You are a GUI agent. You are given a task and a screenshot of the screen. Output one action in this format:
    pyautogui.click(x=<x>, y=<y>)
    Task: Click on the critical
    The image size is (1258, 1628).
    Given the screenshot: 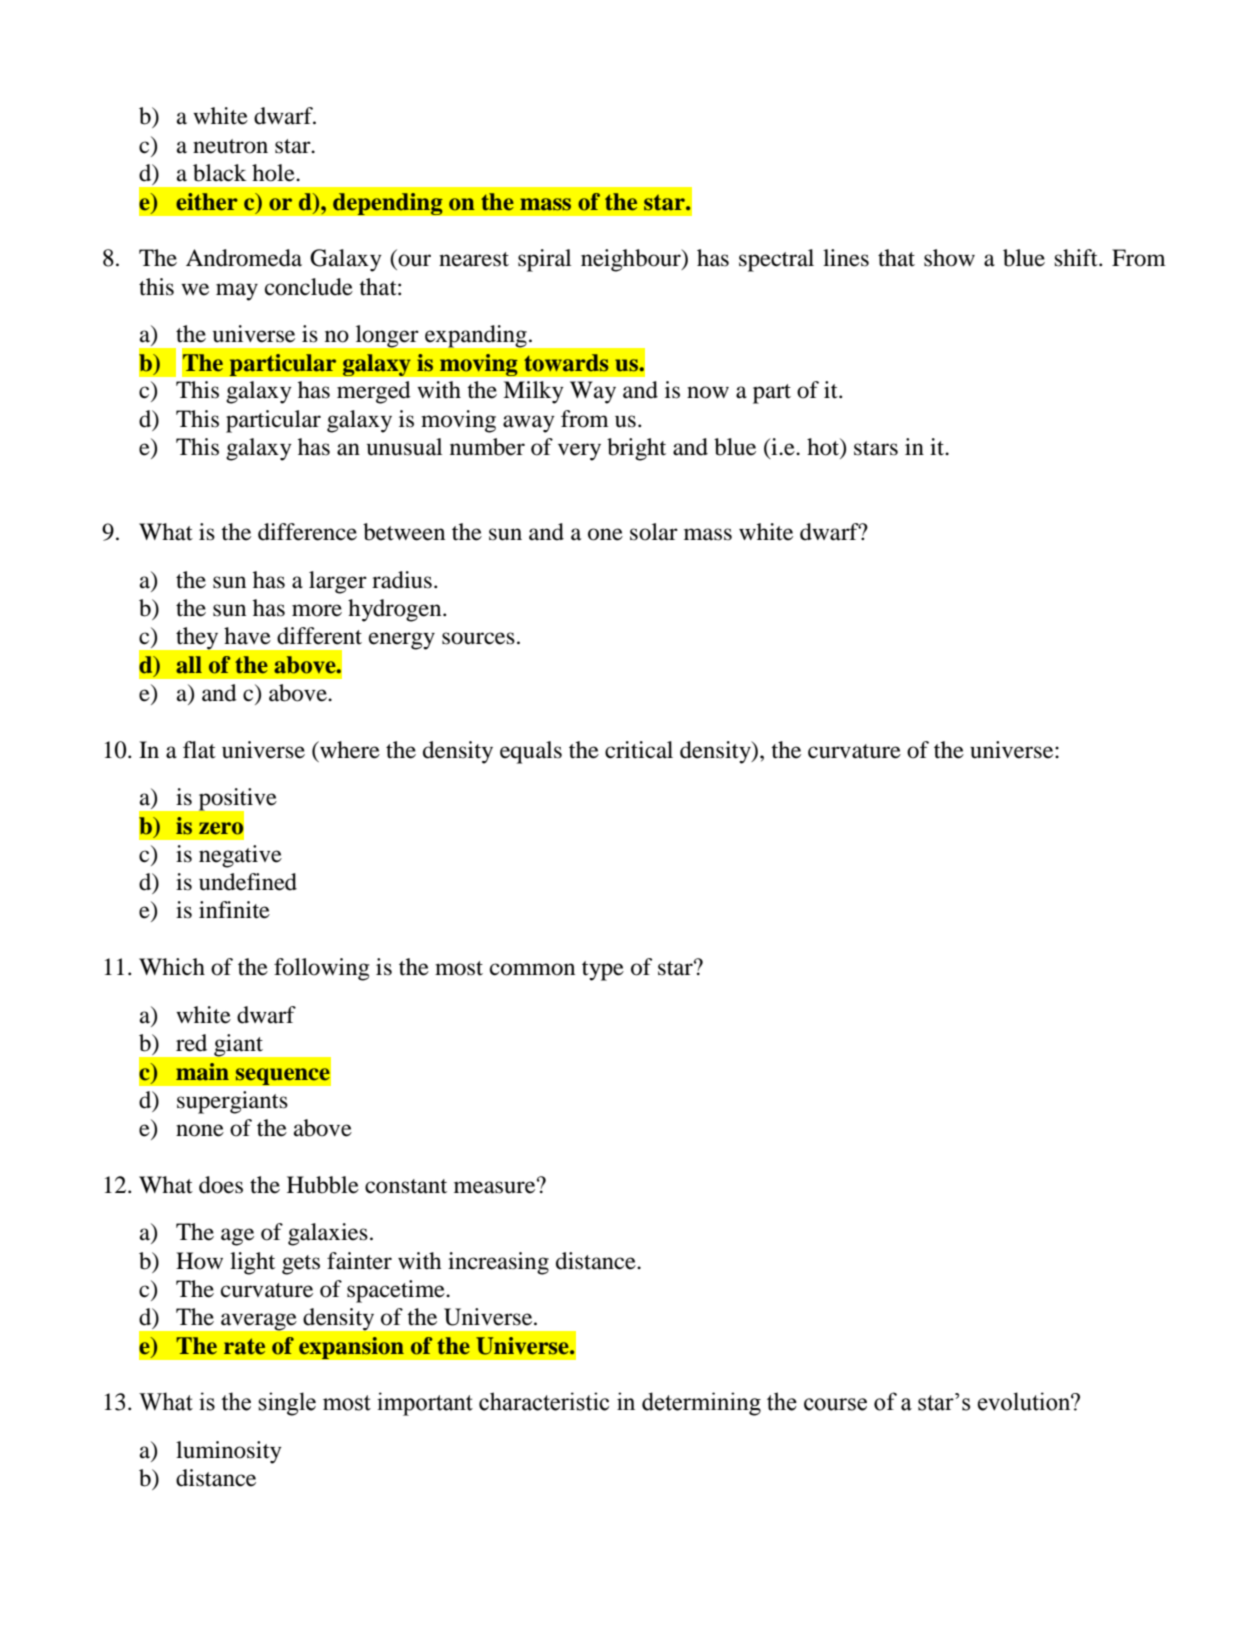 What is the action you would take?
    pyautogui.click(x=639, y=750)
